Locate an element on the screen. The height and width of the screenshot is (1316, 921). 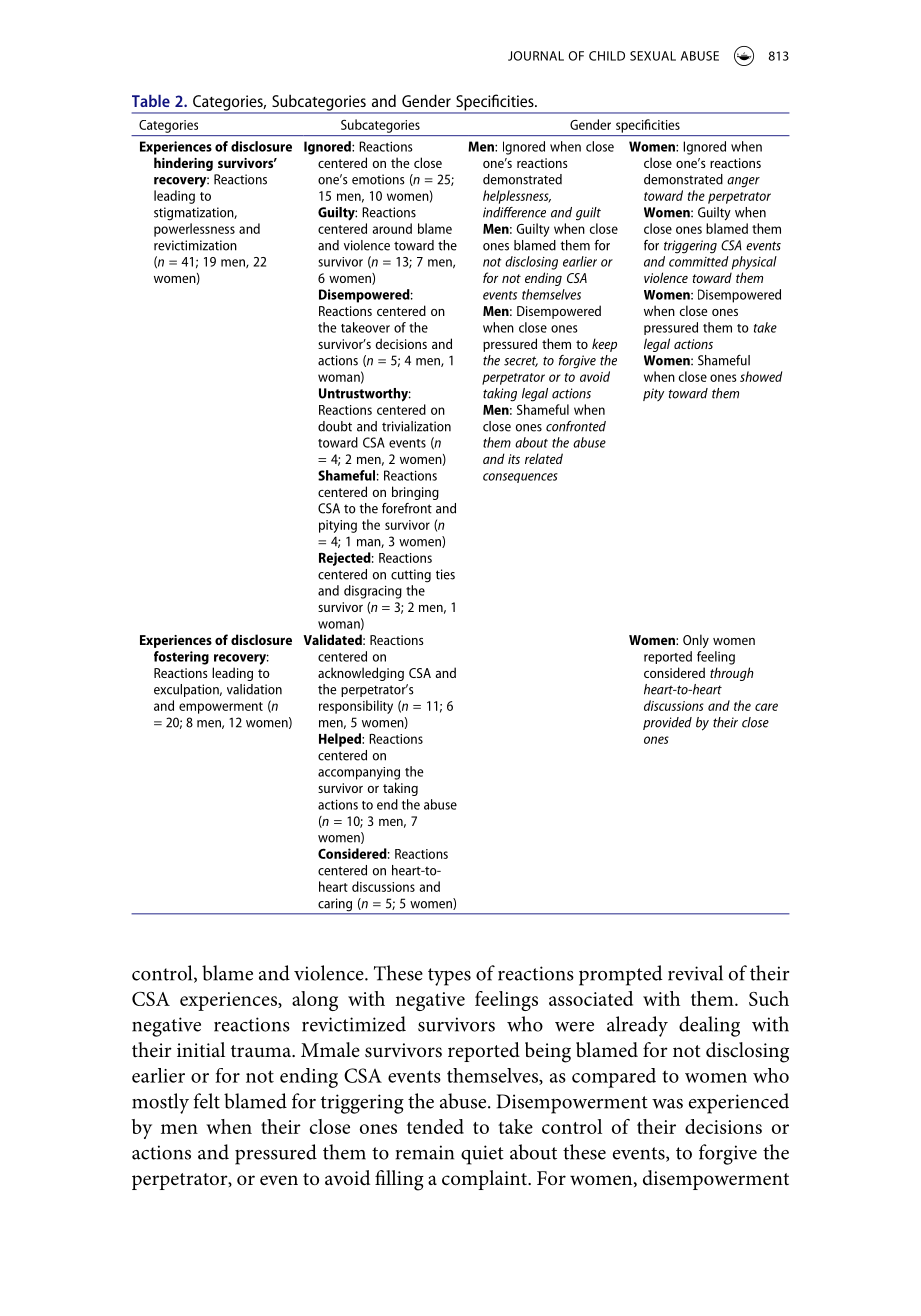
JOURNAL is located at coordinates (536, 56).
